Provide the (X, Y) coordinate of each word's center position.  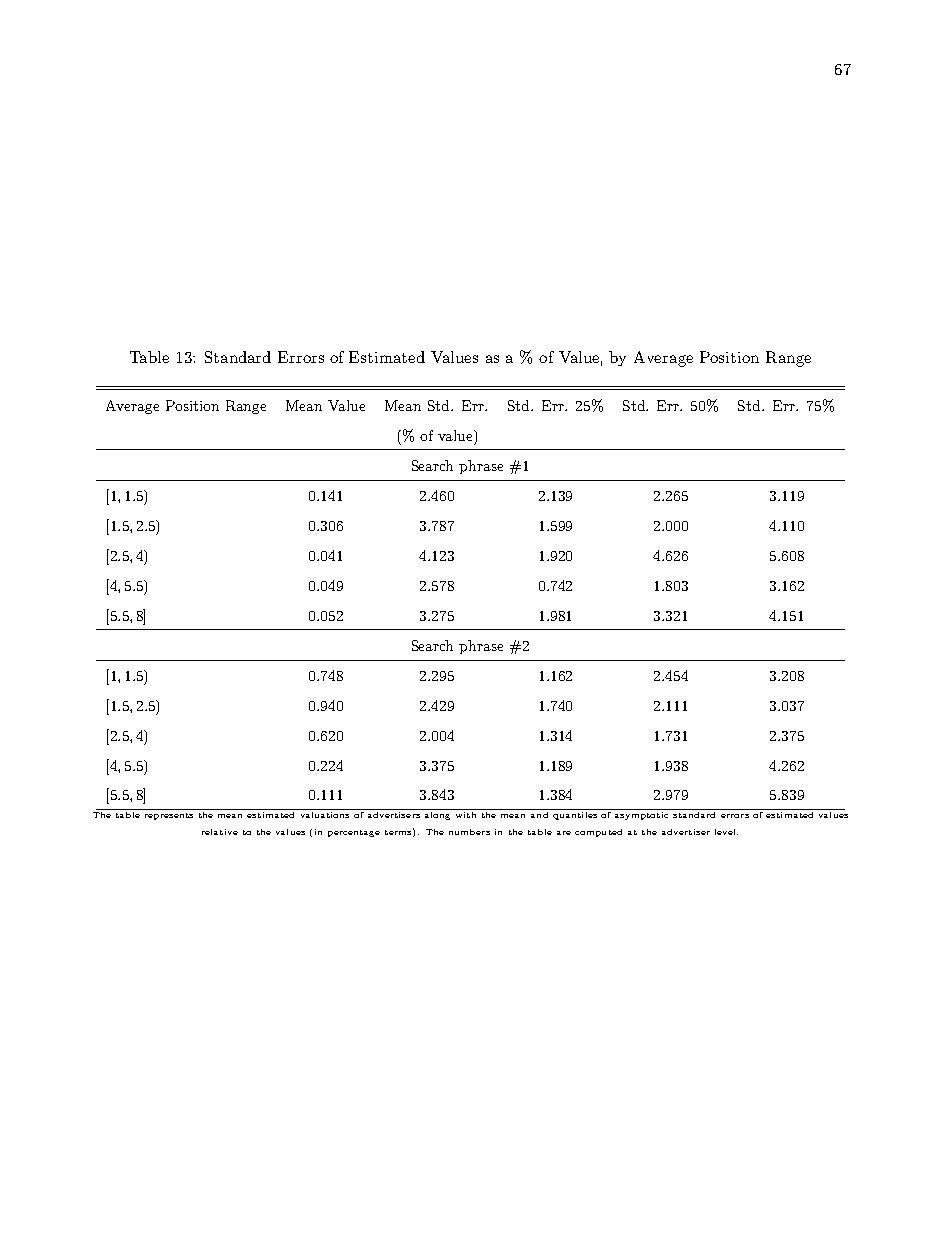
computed (598, 833)
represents (169, 816)
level (726, 832)
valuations (324, 813)
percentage (354, 833)
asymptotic (642, 814)
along (438, 814)
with (466, 813)
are (564, 833)
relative (220, 832)
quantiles (575, 814)
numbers (469, 832)
